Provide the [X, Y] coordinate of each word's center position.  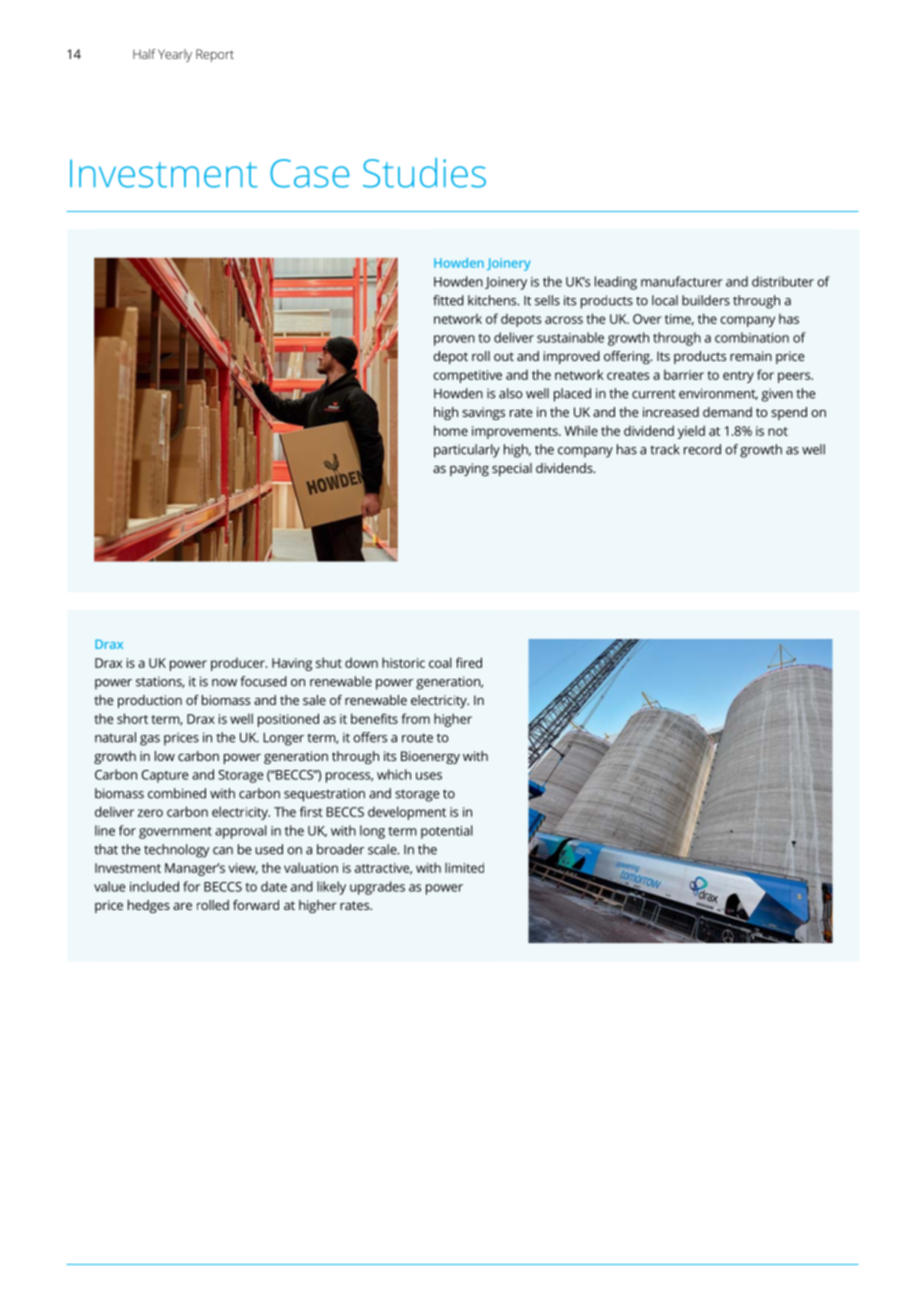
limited [464, 867]
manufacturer [682, 281]
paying [469, 469]
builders [706, 300]
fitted [448, 300]
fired [469, 662]
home [451, 430]
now [224, 683]
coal [440, 662]
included [154, 886]
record [702, 449]
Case [309, 173]
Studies [424, 173]
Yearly [175, 55]
